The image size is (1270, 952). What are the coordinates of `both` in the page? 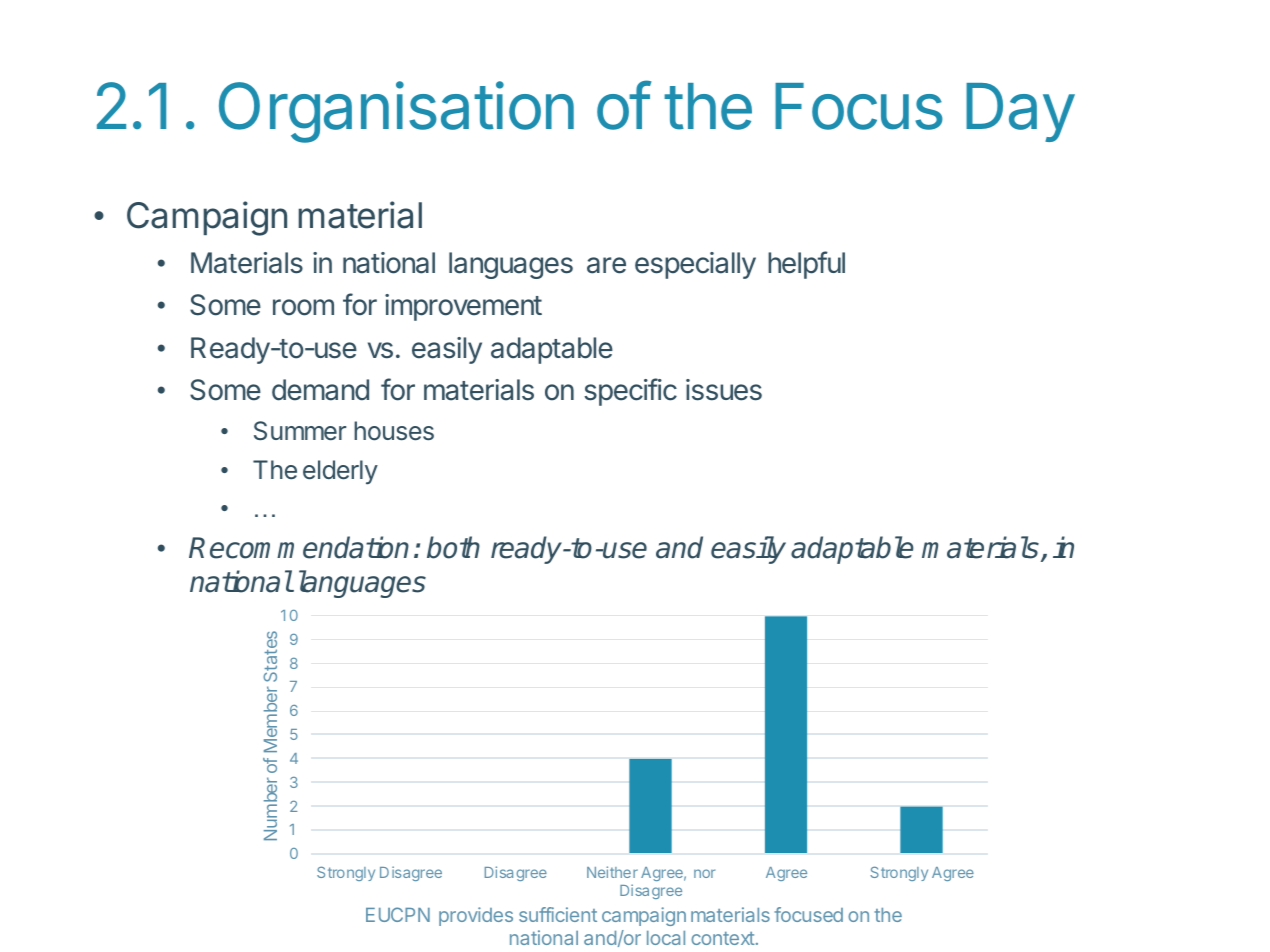 It's located at (453, 547).
